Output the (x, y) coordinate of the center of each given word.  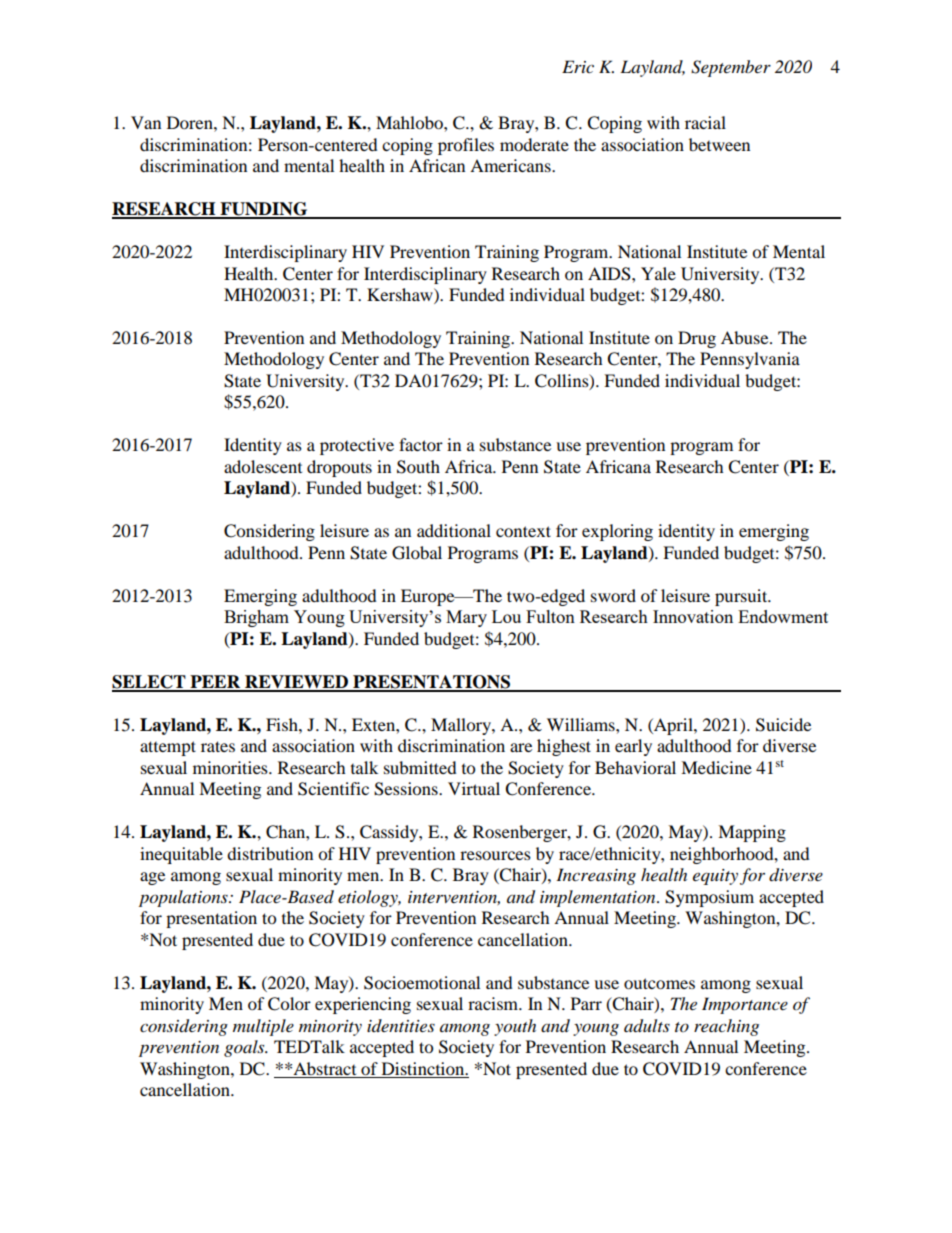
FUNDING (264, 210)
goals (245, 1048)
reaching (726, 1027)
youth (515, 1027)
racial (705, 122)
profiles (466, 146)
